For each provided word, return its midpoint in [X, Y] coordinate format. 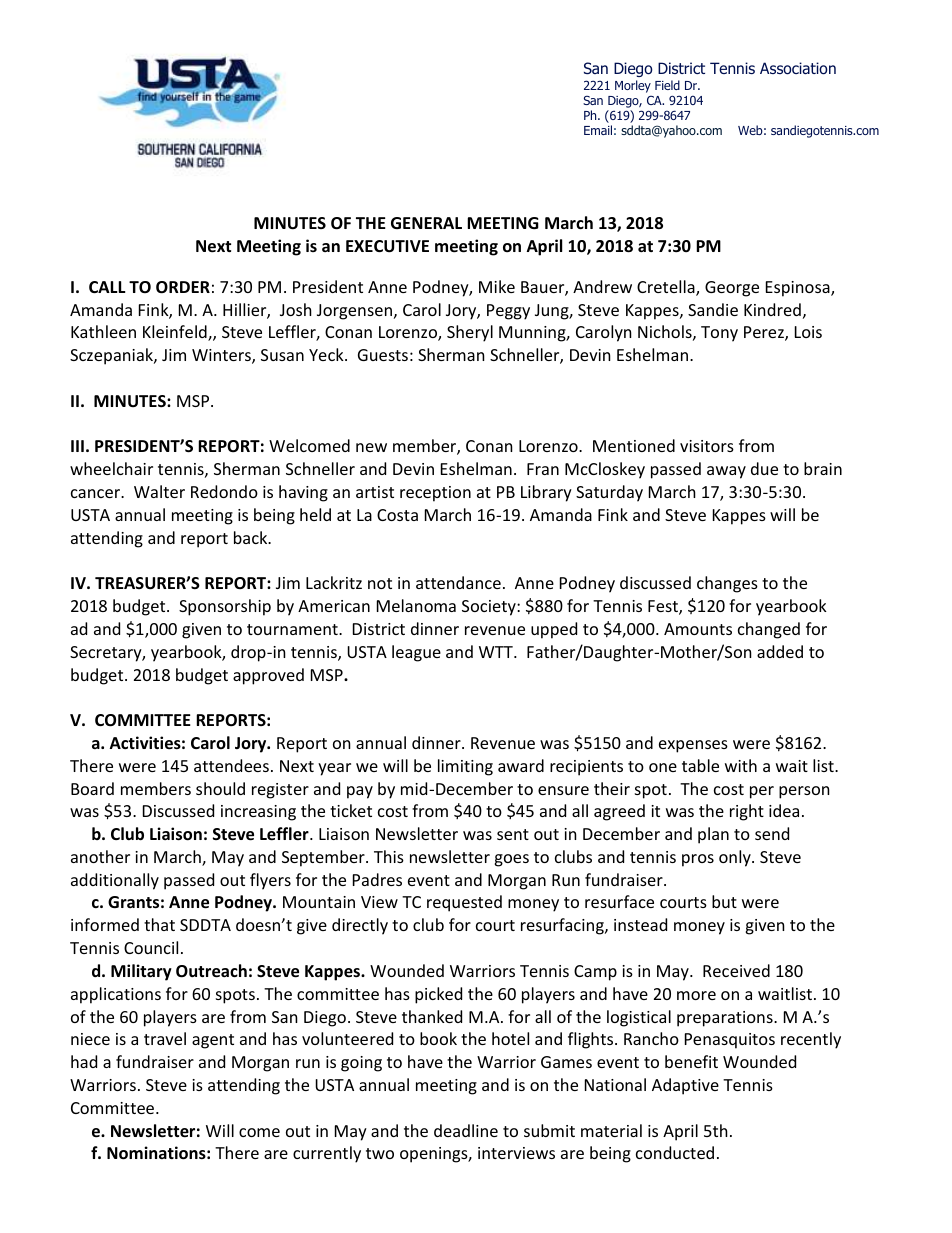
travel [165, 1038]
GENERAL [426, 223]
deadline [466, 1130]
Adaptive [685, 1086]
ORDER [183, 287]
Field [667, 85]
